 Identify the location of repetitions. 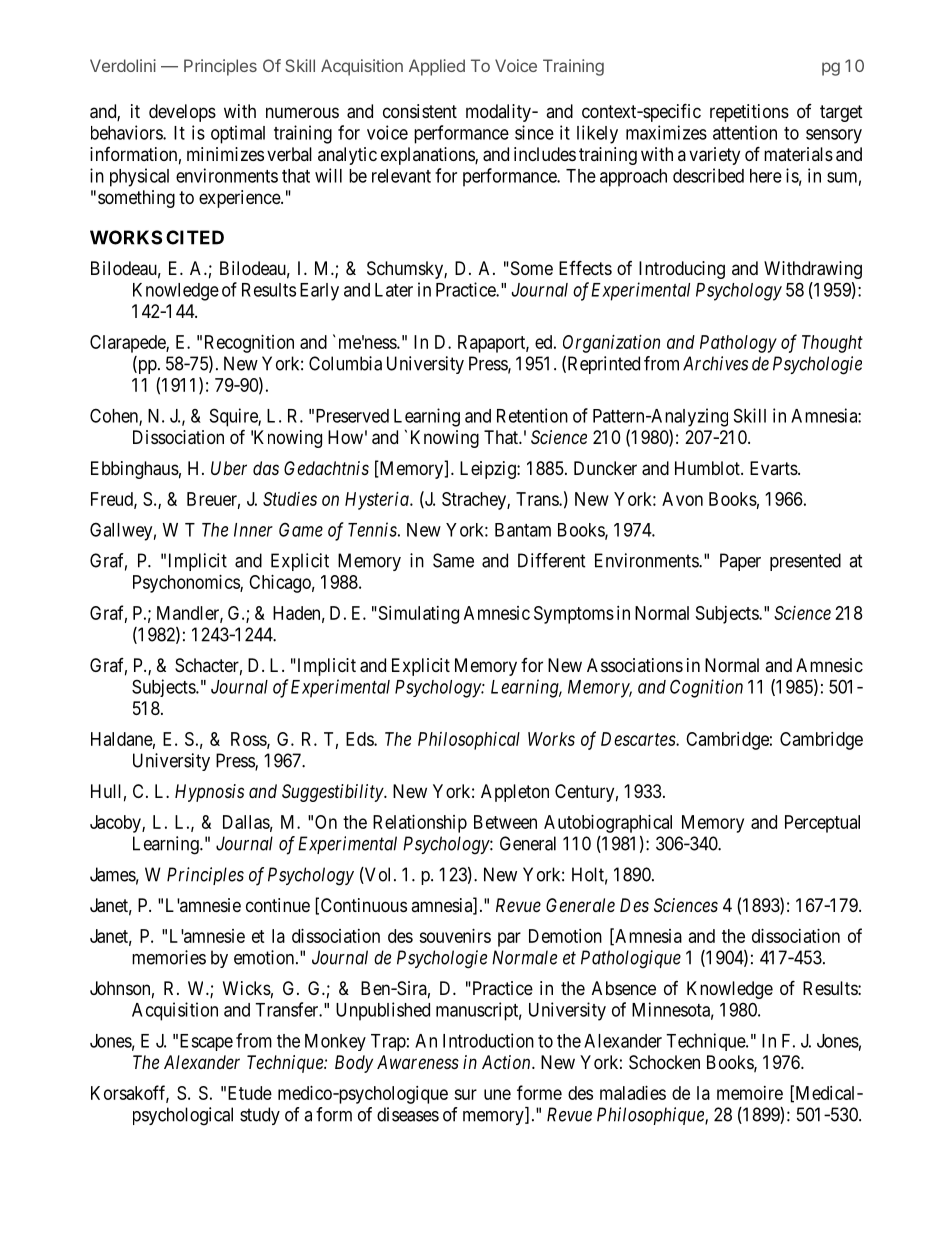
(749, 113).
